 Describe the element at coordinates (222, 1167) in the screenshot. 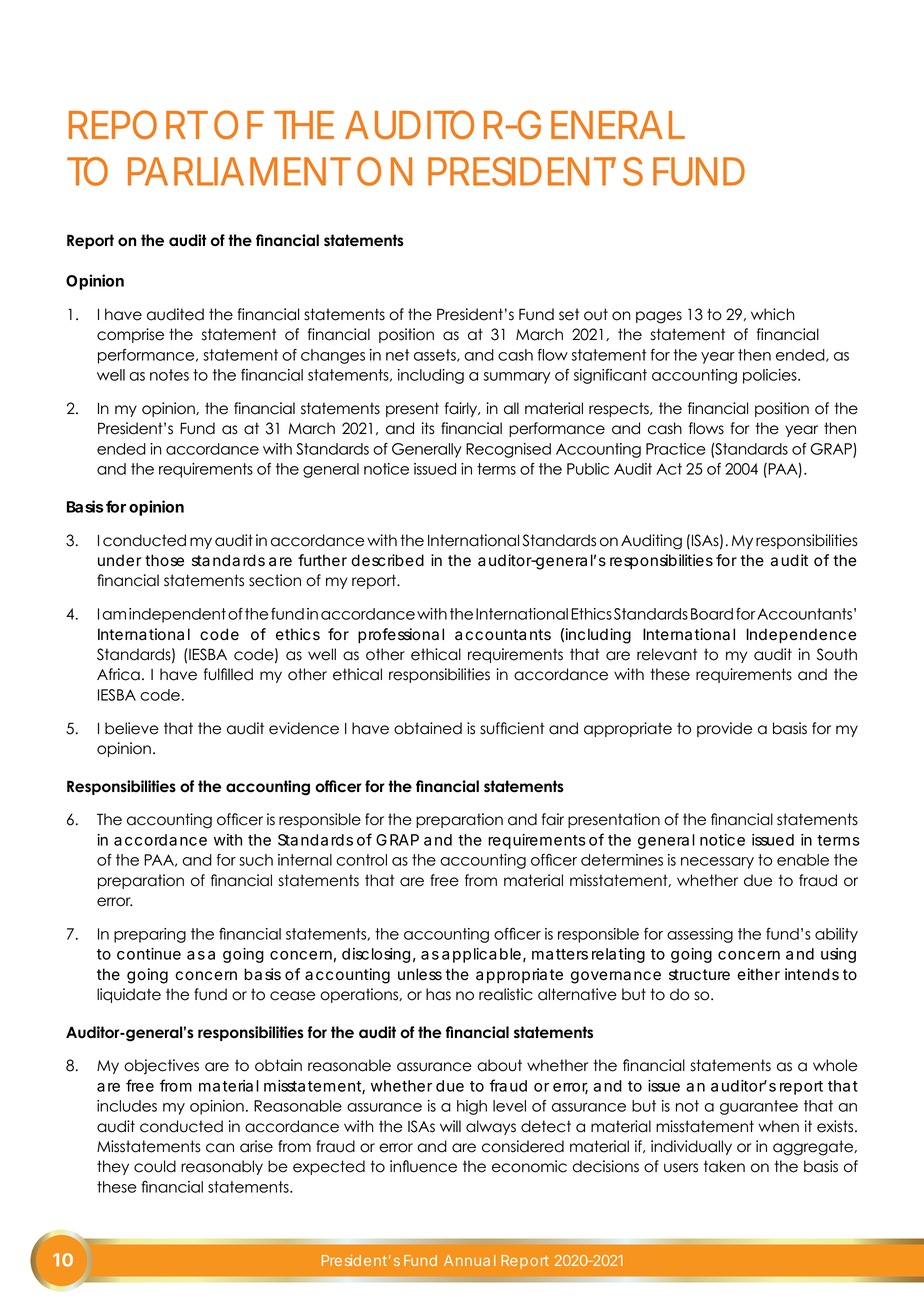

I see `reasonably` at that location.
